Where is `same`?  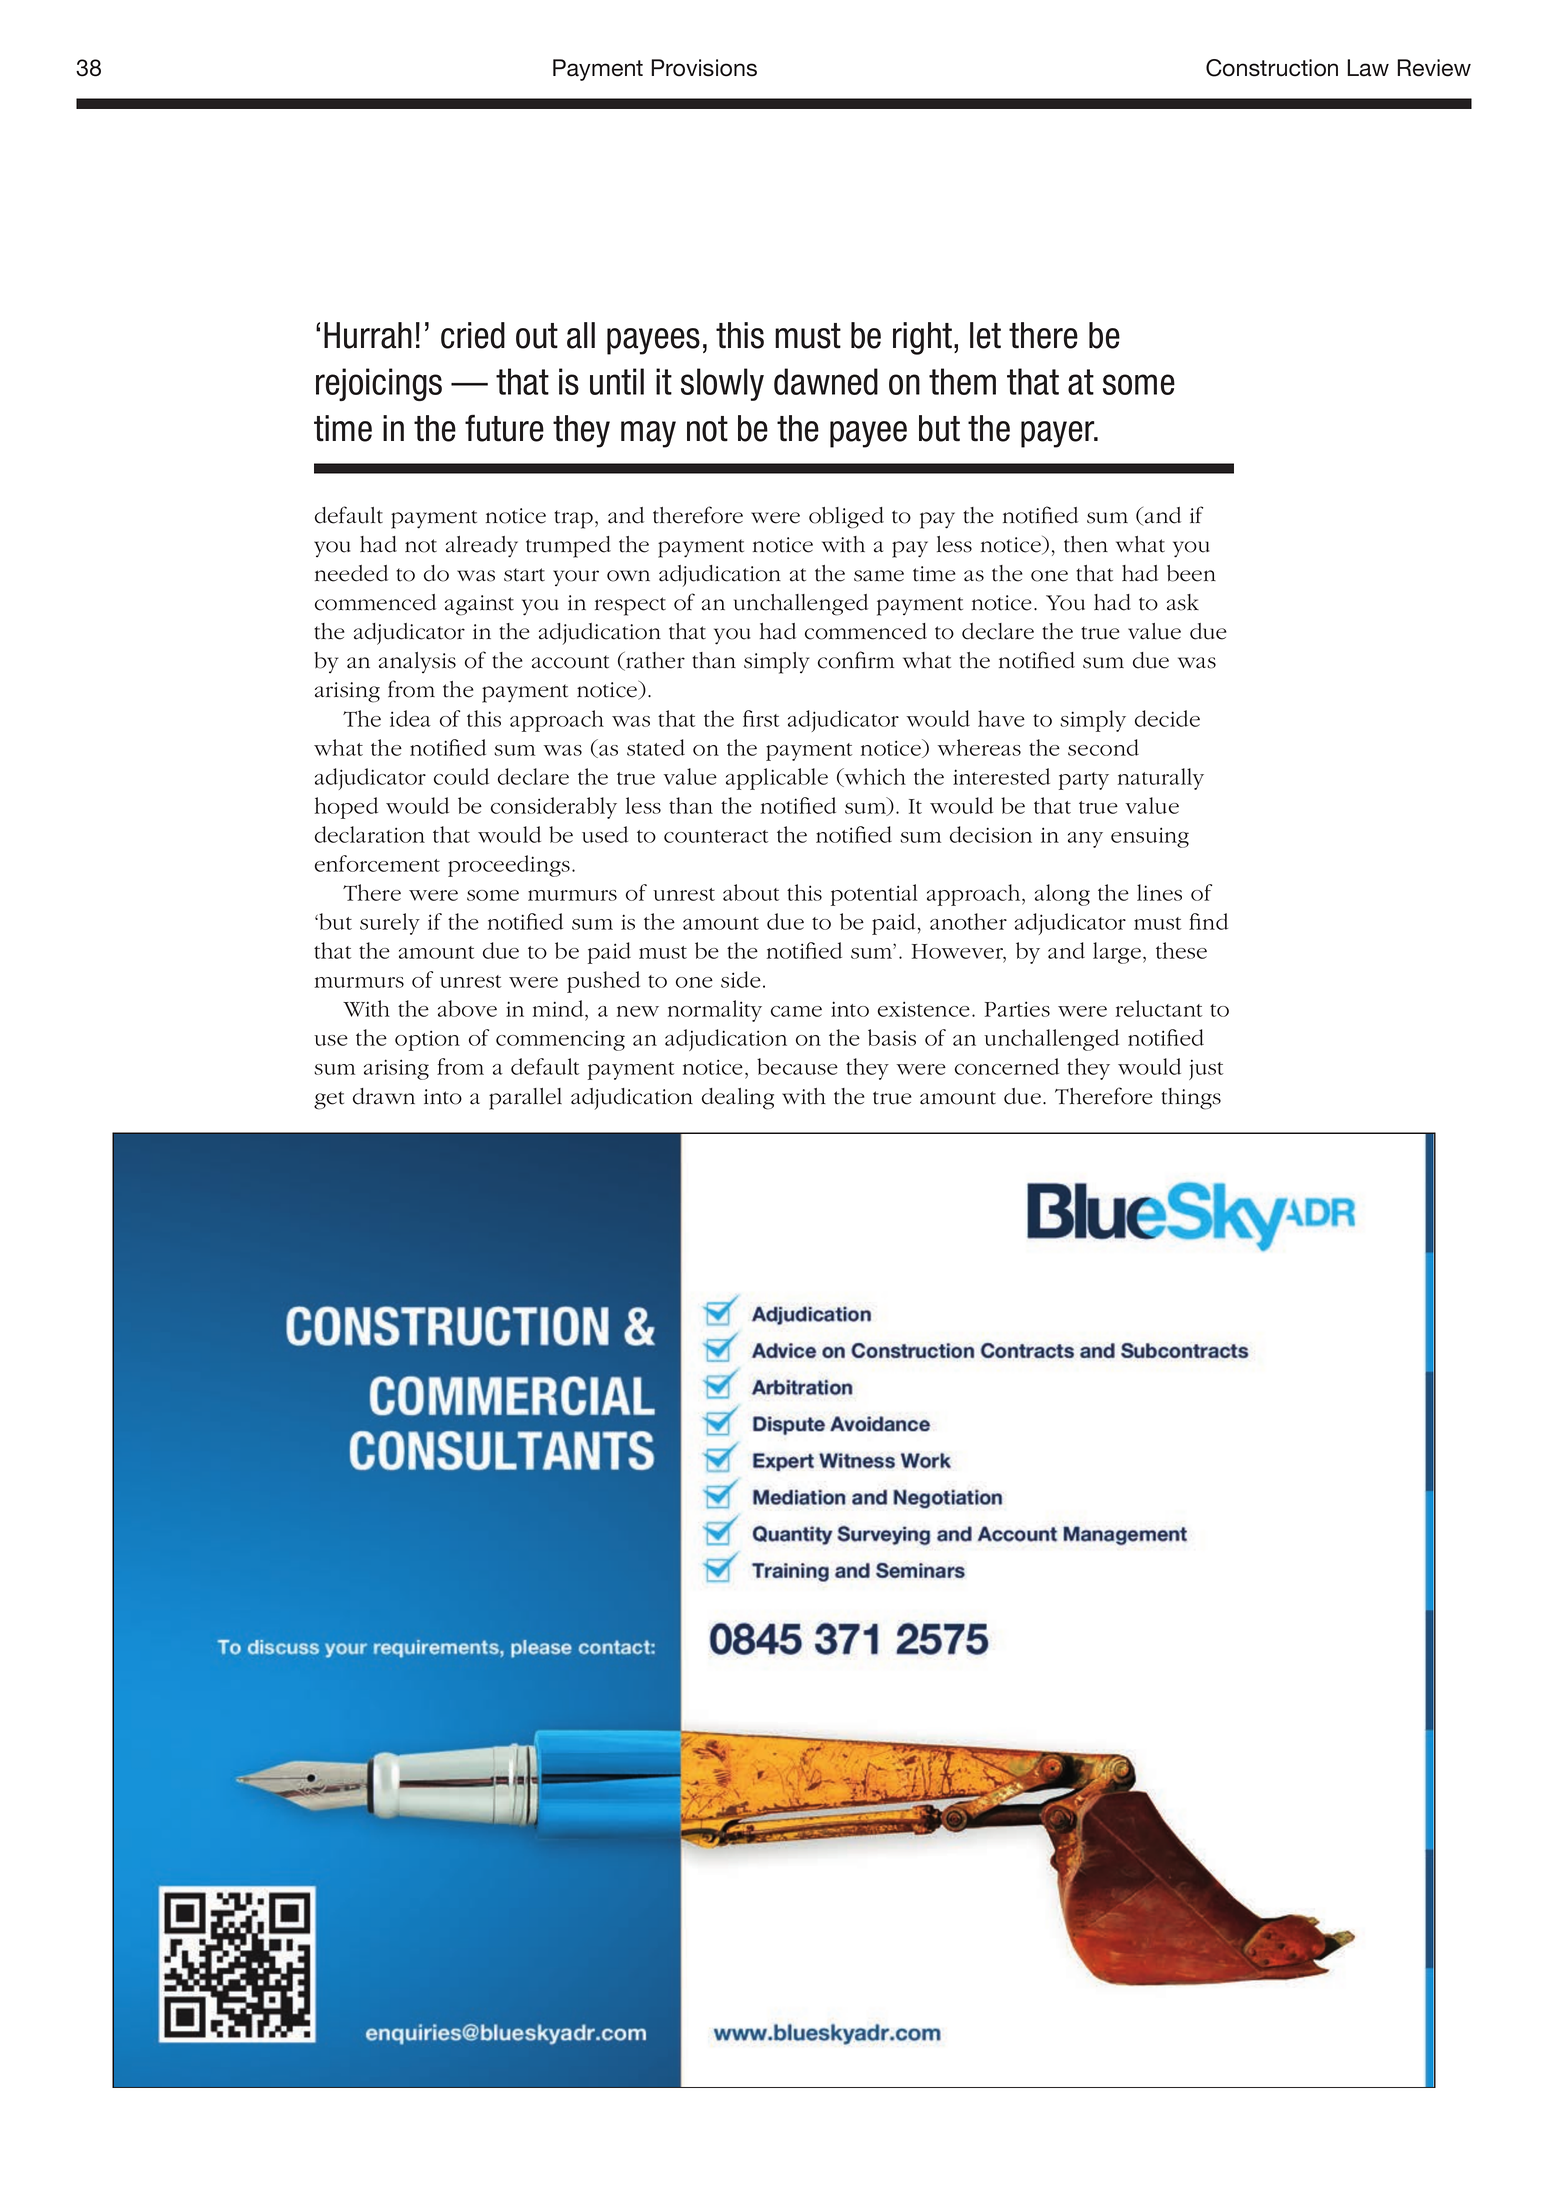 same is located at coordinates (879, 576).
